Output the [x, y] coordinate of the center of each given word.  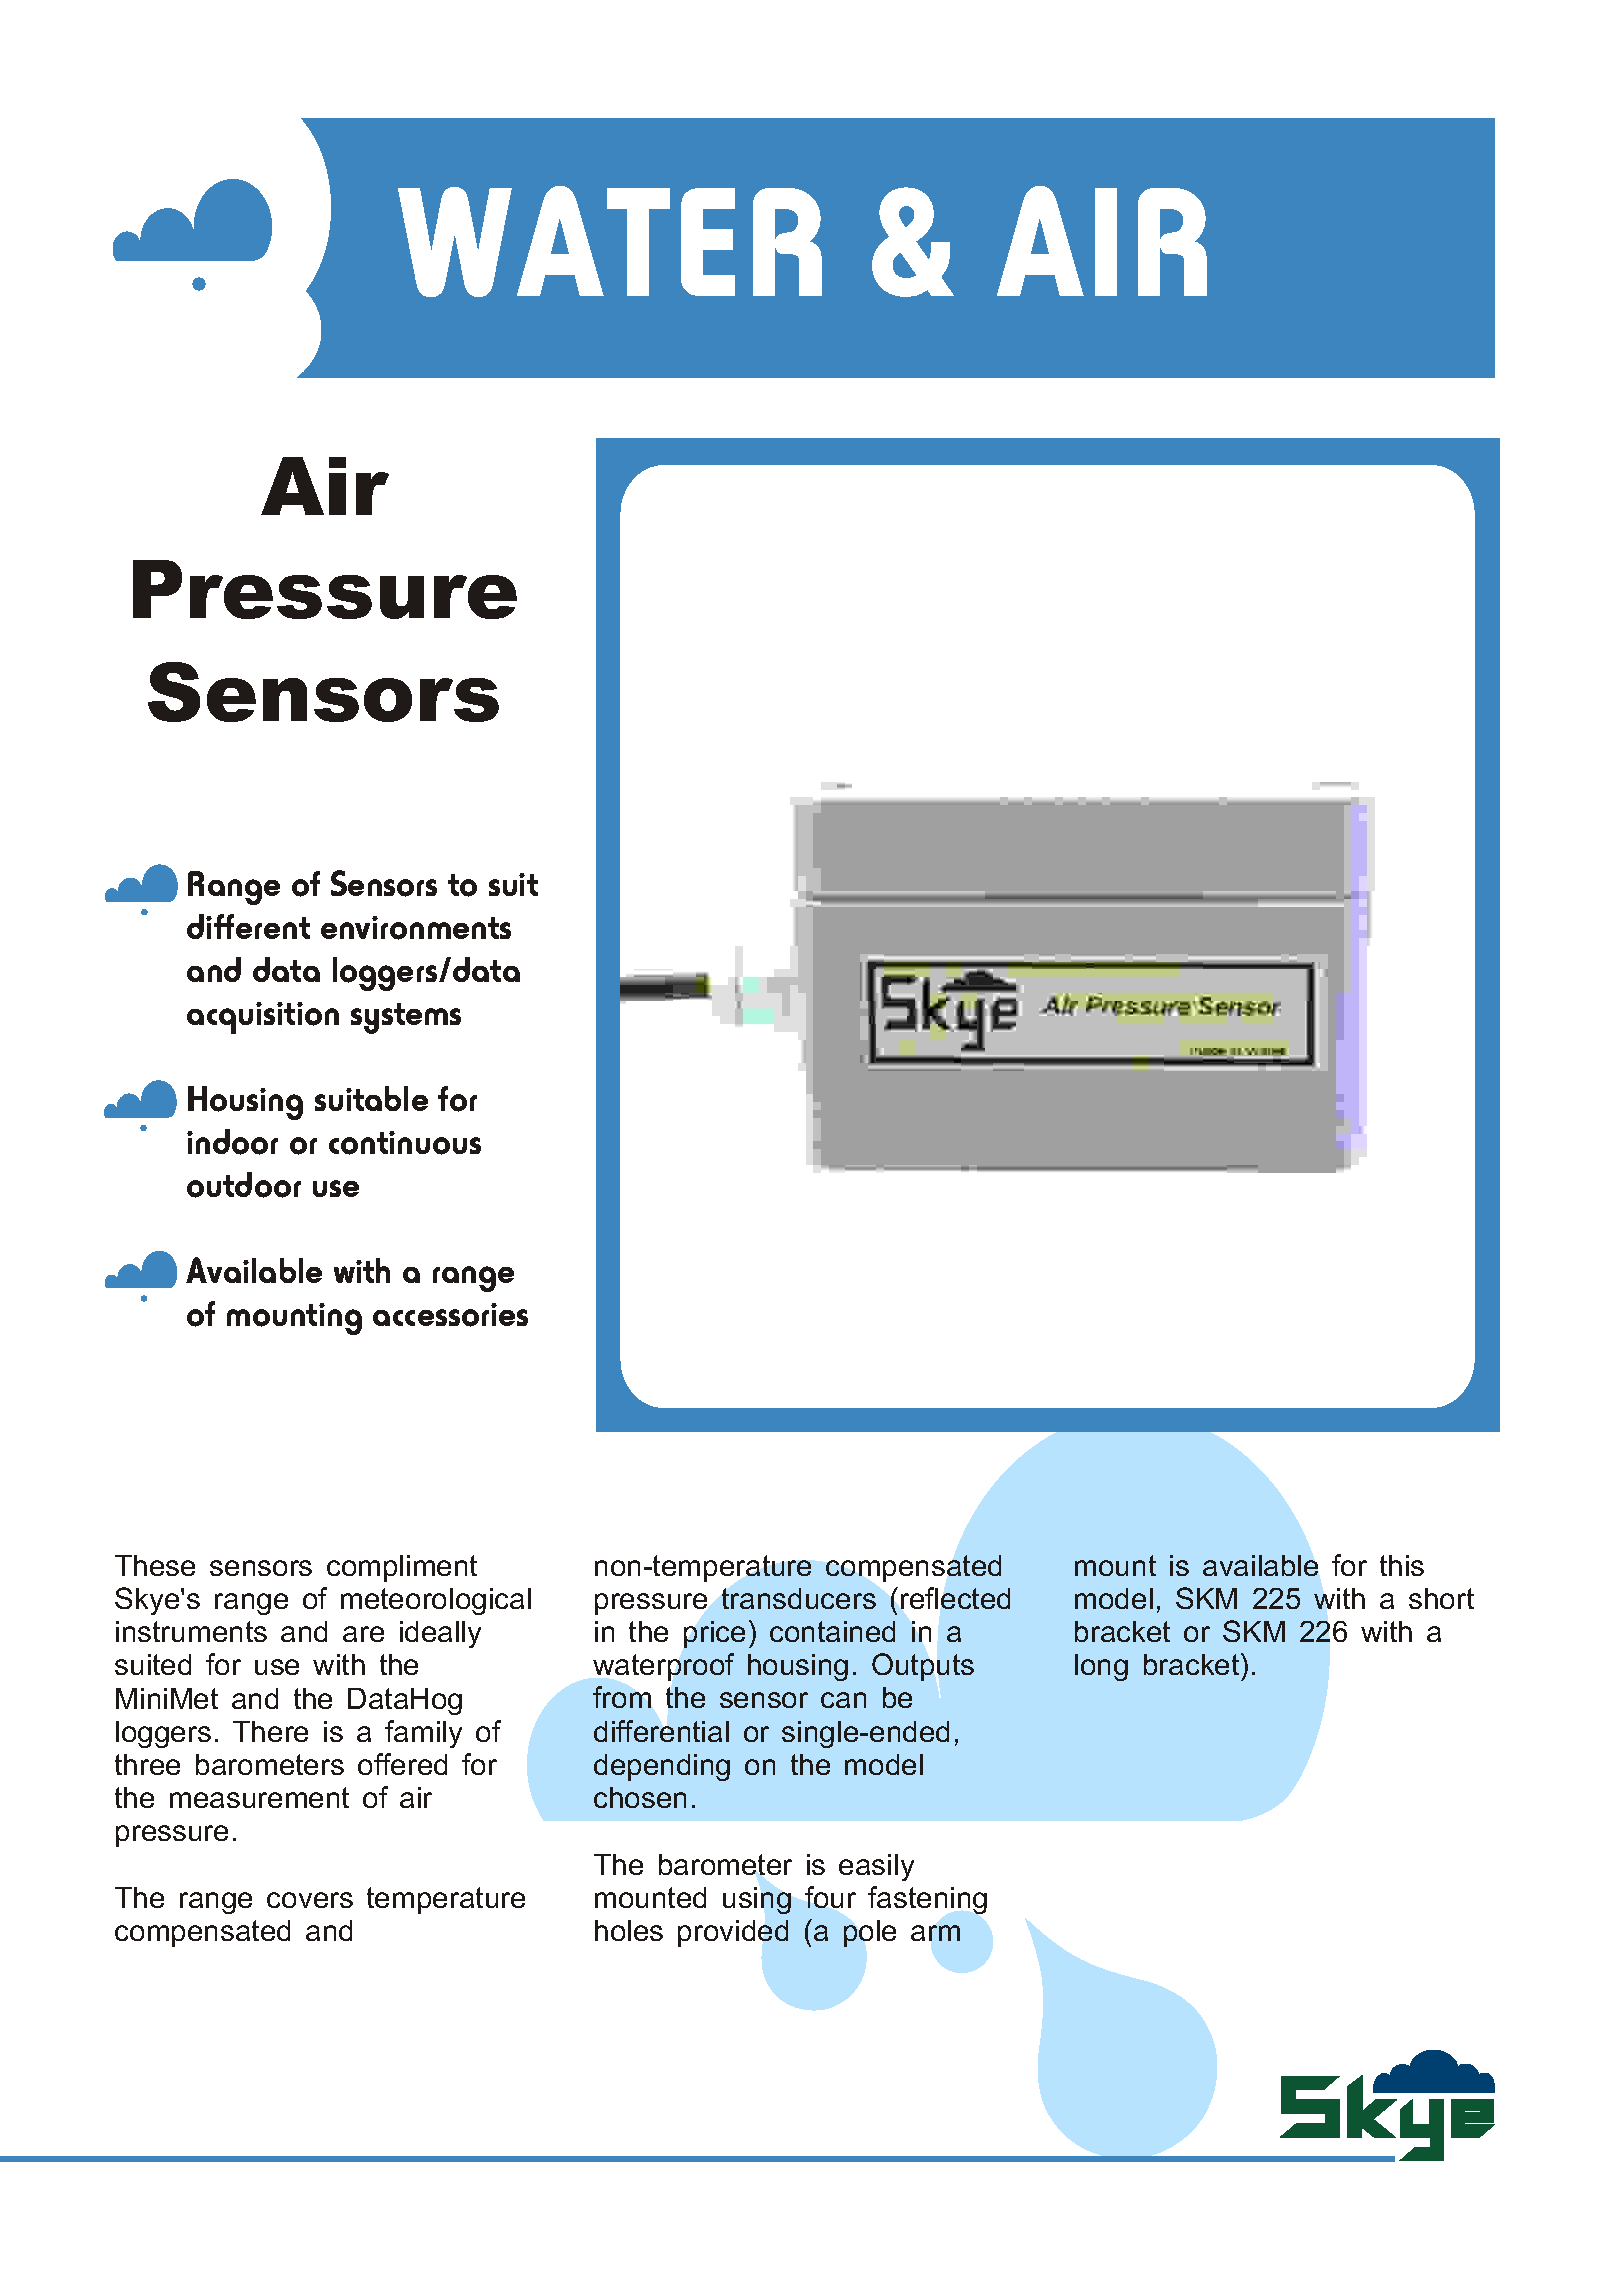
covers [310, 1900]
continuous [405, 1143]
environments [416, 928]
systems [406, 1018]
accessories [450, 1315]
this [1402, 1565]
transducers [799, 1598]
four [830, 1897]
